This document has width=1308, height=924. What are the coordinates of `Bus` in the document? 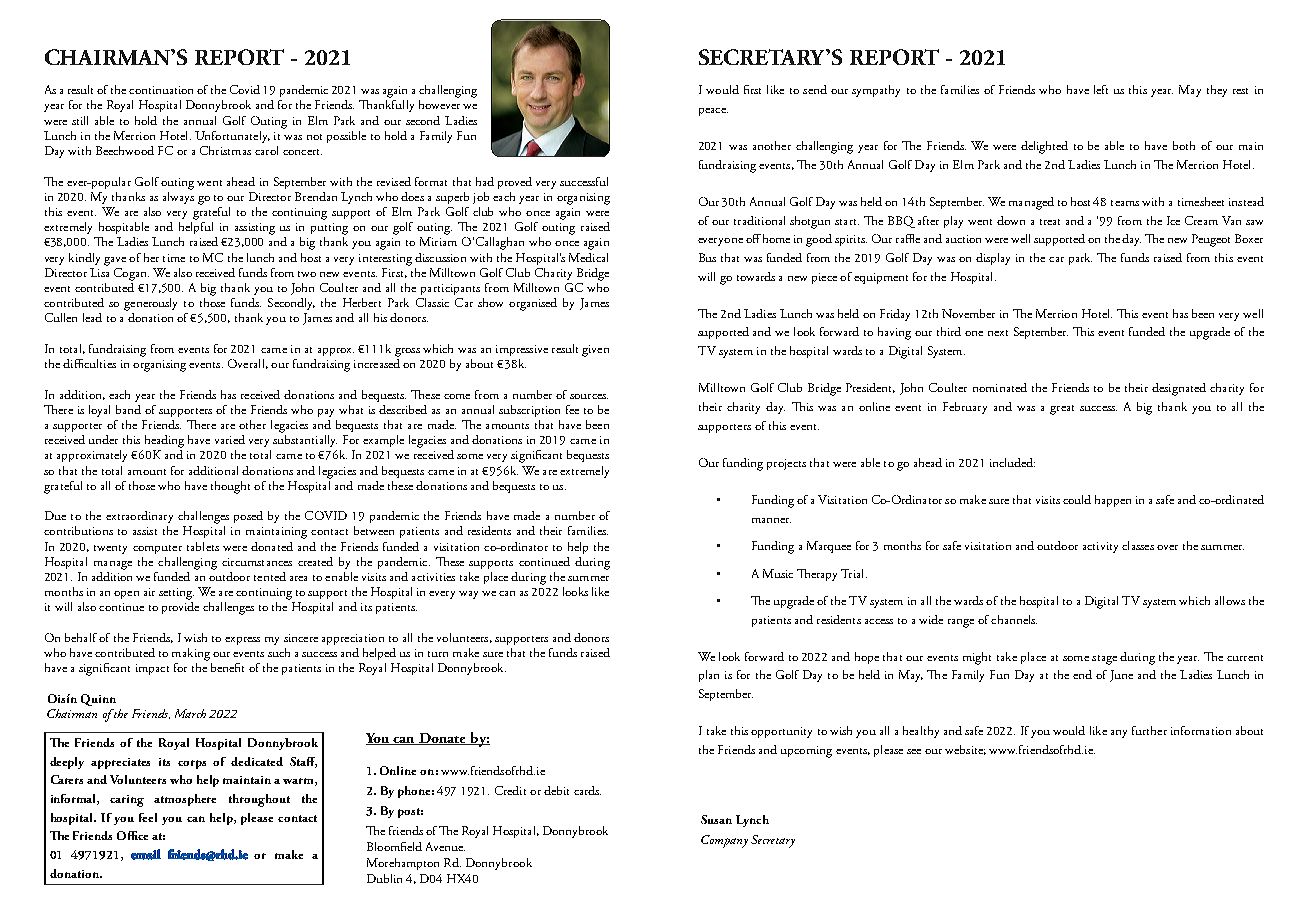 It's located at (707, 257).
